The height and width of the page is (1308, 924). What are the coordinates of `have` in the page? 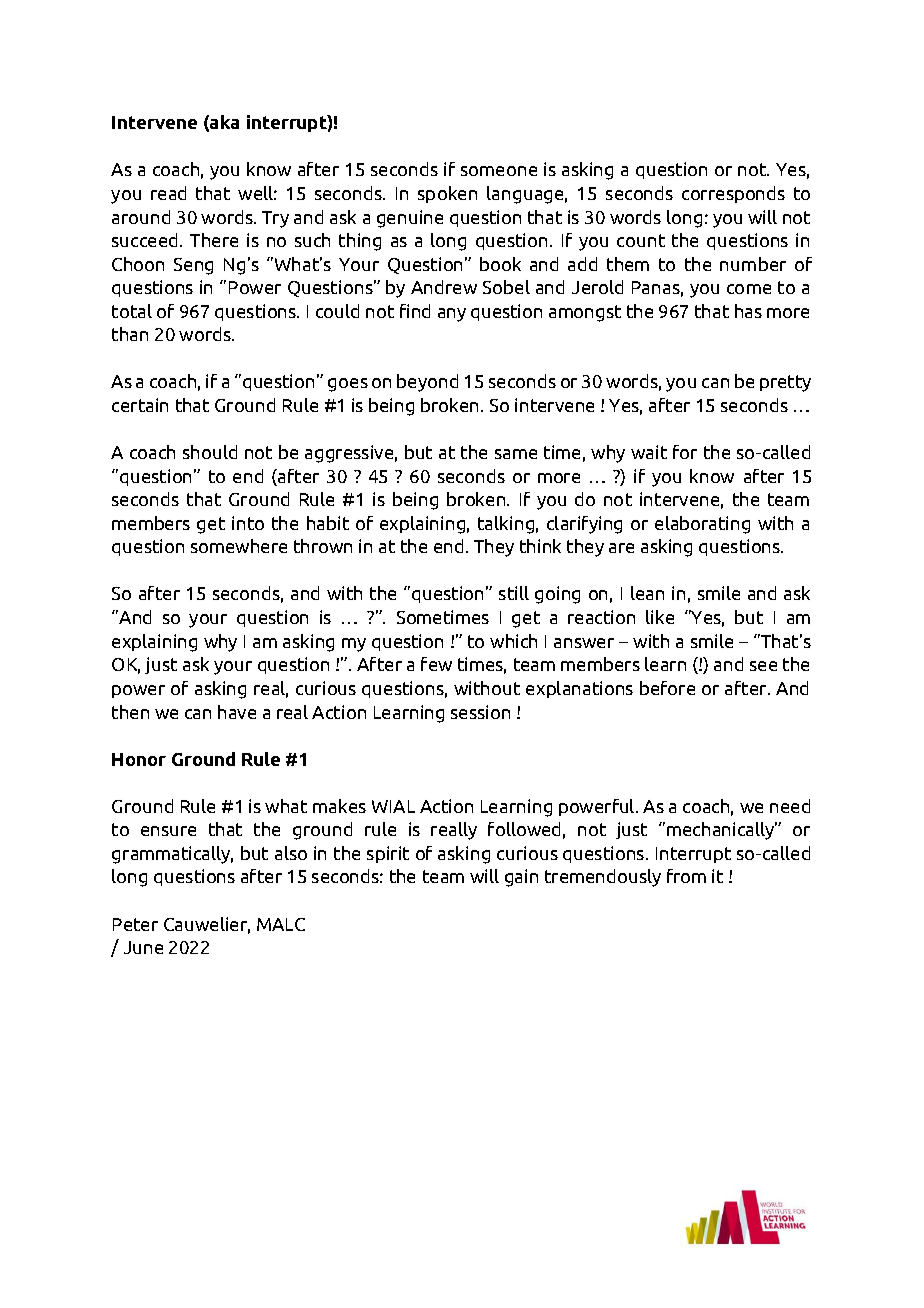 It's located at (237, 712).
